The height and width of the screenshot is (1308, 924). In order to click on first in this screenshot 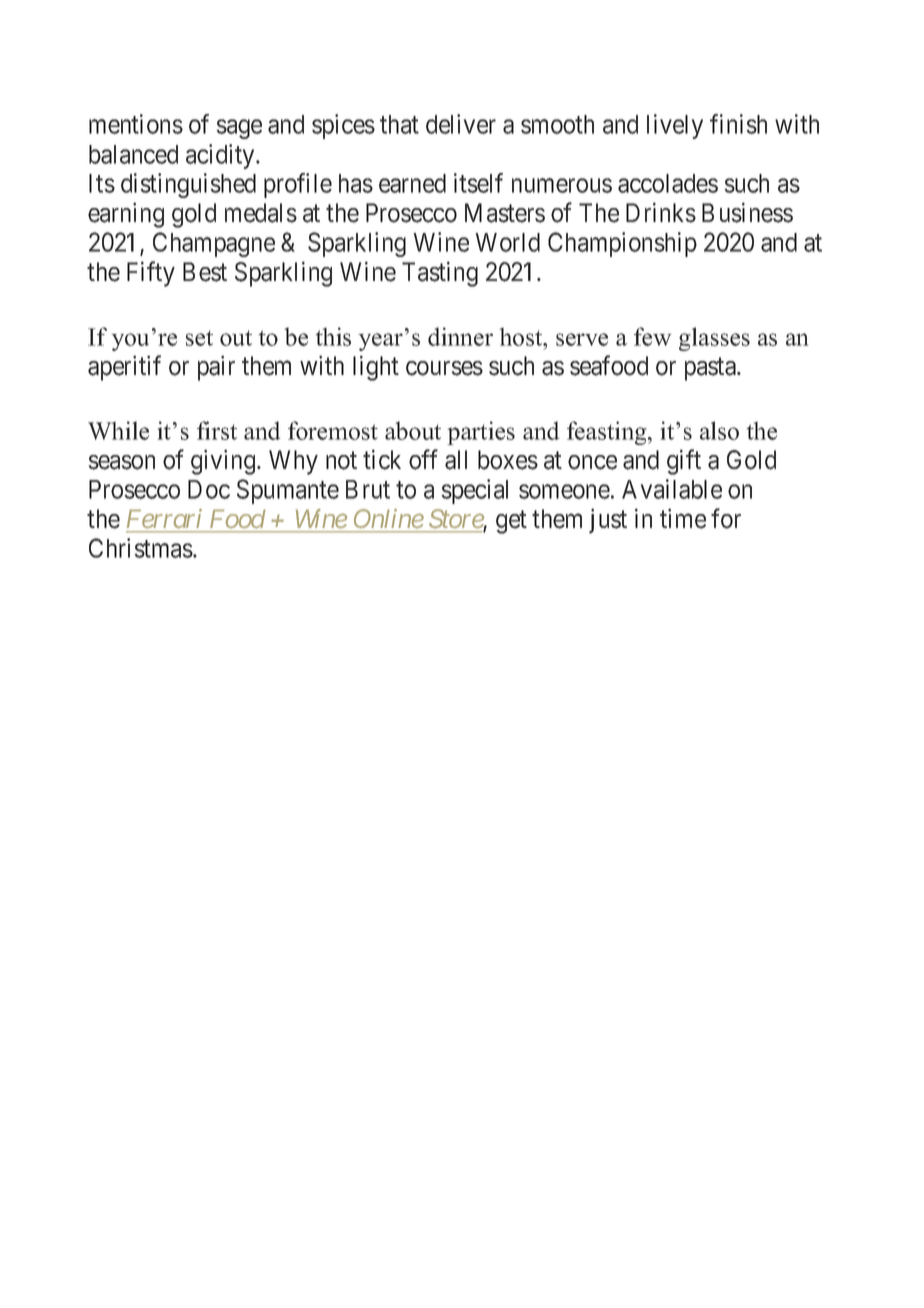, I will do `click(217, 430)`.
